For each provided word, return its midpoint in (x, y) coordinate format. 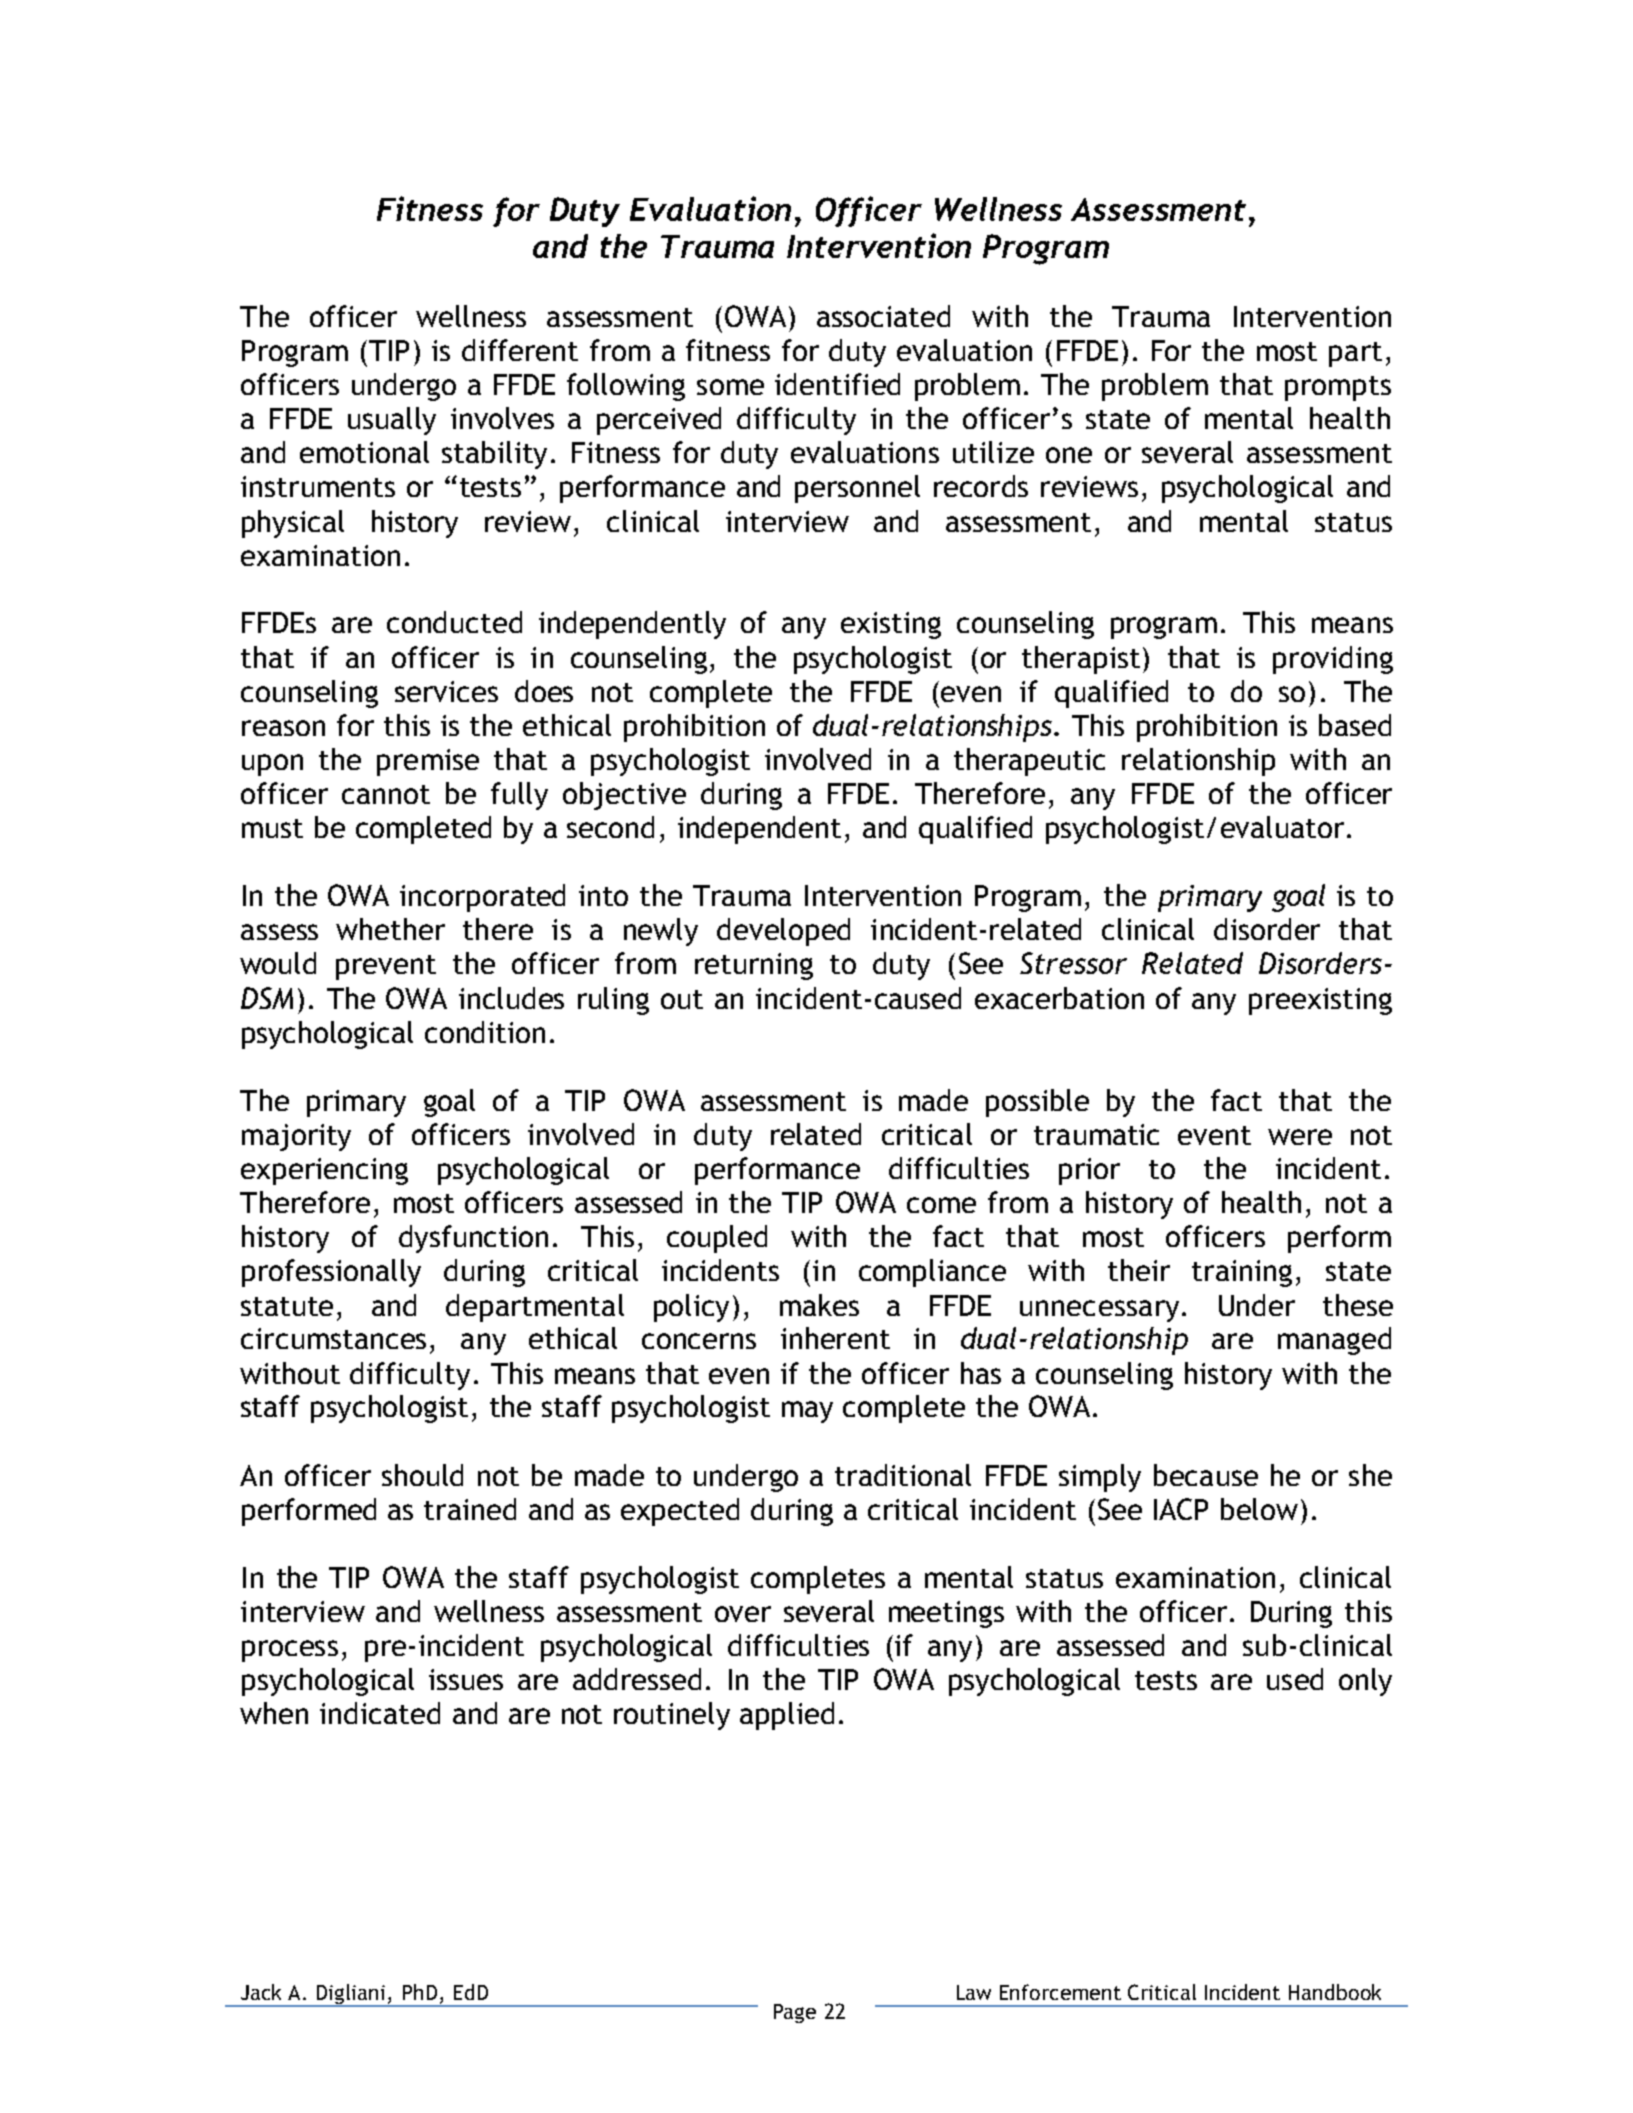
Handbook (1335, 1992)
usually (392, 421)
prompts (1338, 388)
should (422, 1475)
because (1206, 1475)
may (807, 1412)
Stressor (1073, 963)
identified (837, 384)
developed (783, 932)
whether (390, 929)
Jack (261, 1992)
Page (795, 2013)
